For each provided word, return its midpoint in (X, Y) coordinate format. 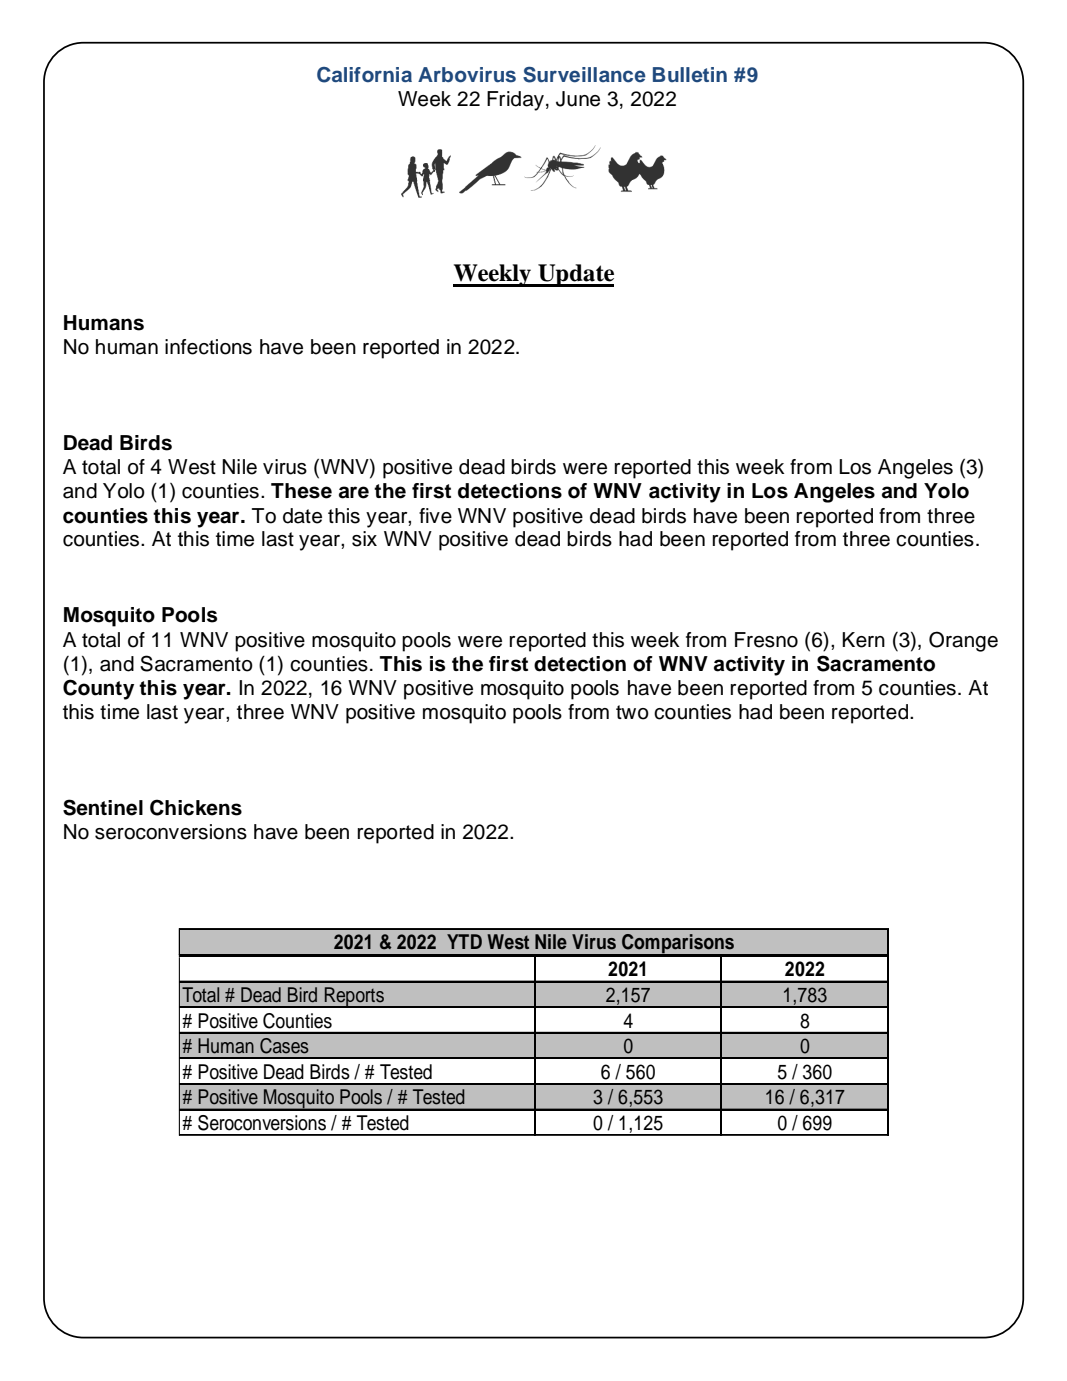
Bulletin (690, 74)
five (435, 516)
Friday (515, 101)
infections (208, 347)
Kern (863, 640)
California (364, 75)
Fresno (766, 640)
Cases (284, 1046)
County (98, 689)
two (632, 712)
